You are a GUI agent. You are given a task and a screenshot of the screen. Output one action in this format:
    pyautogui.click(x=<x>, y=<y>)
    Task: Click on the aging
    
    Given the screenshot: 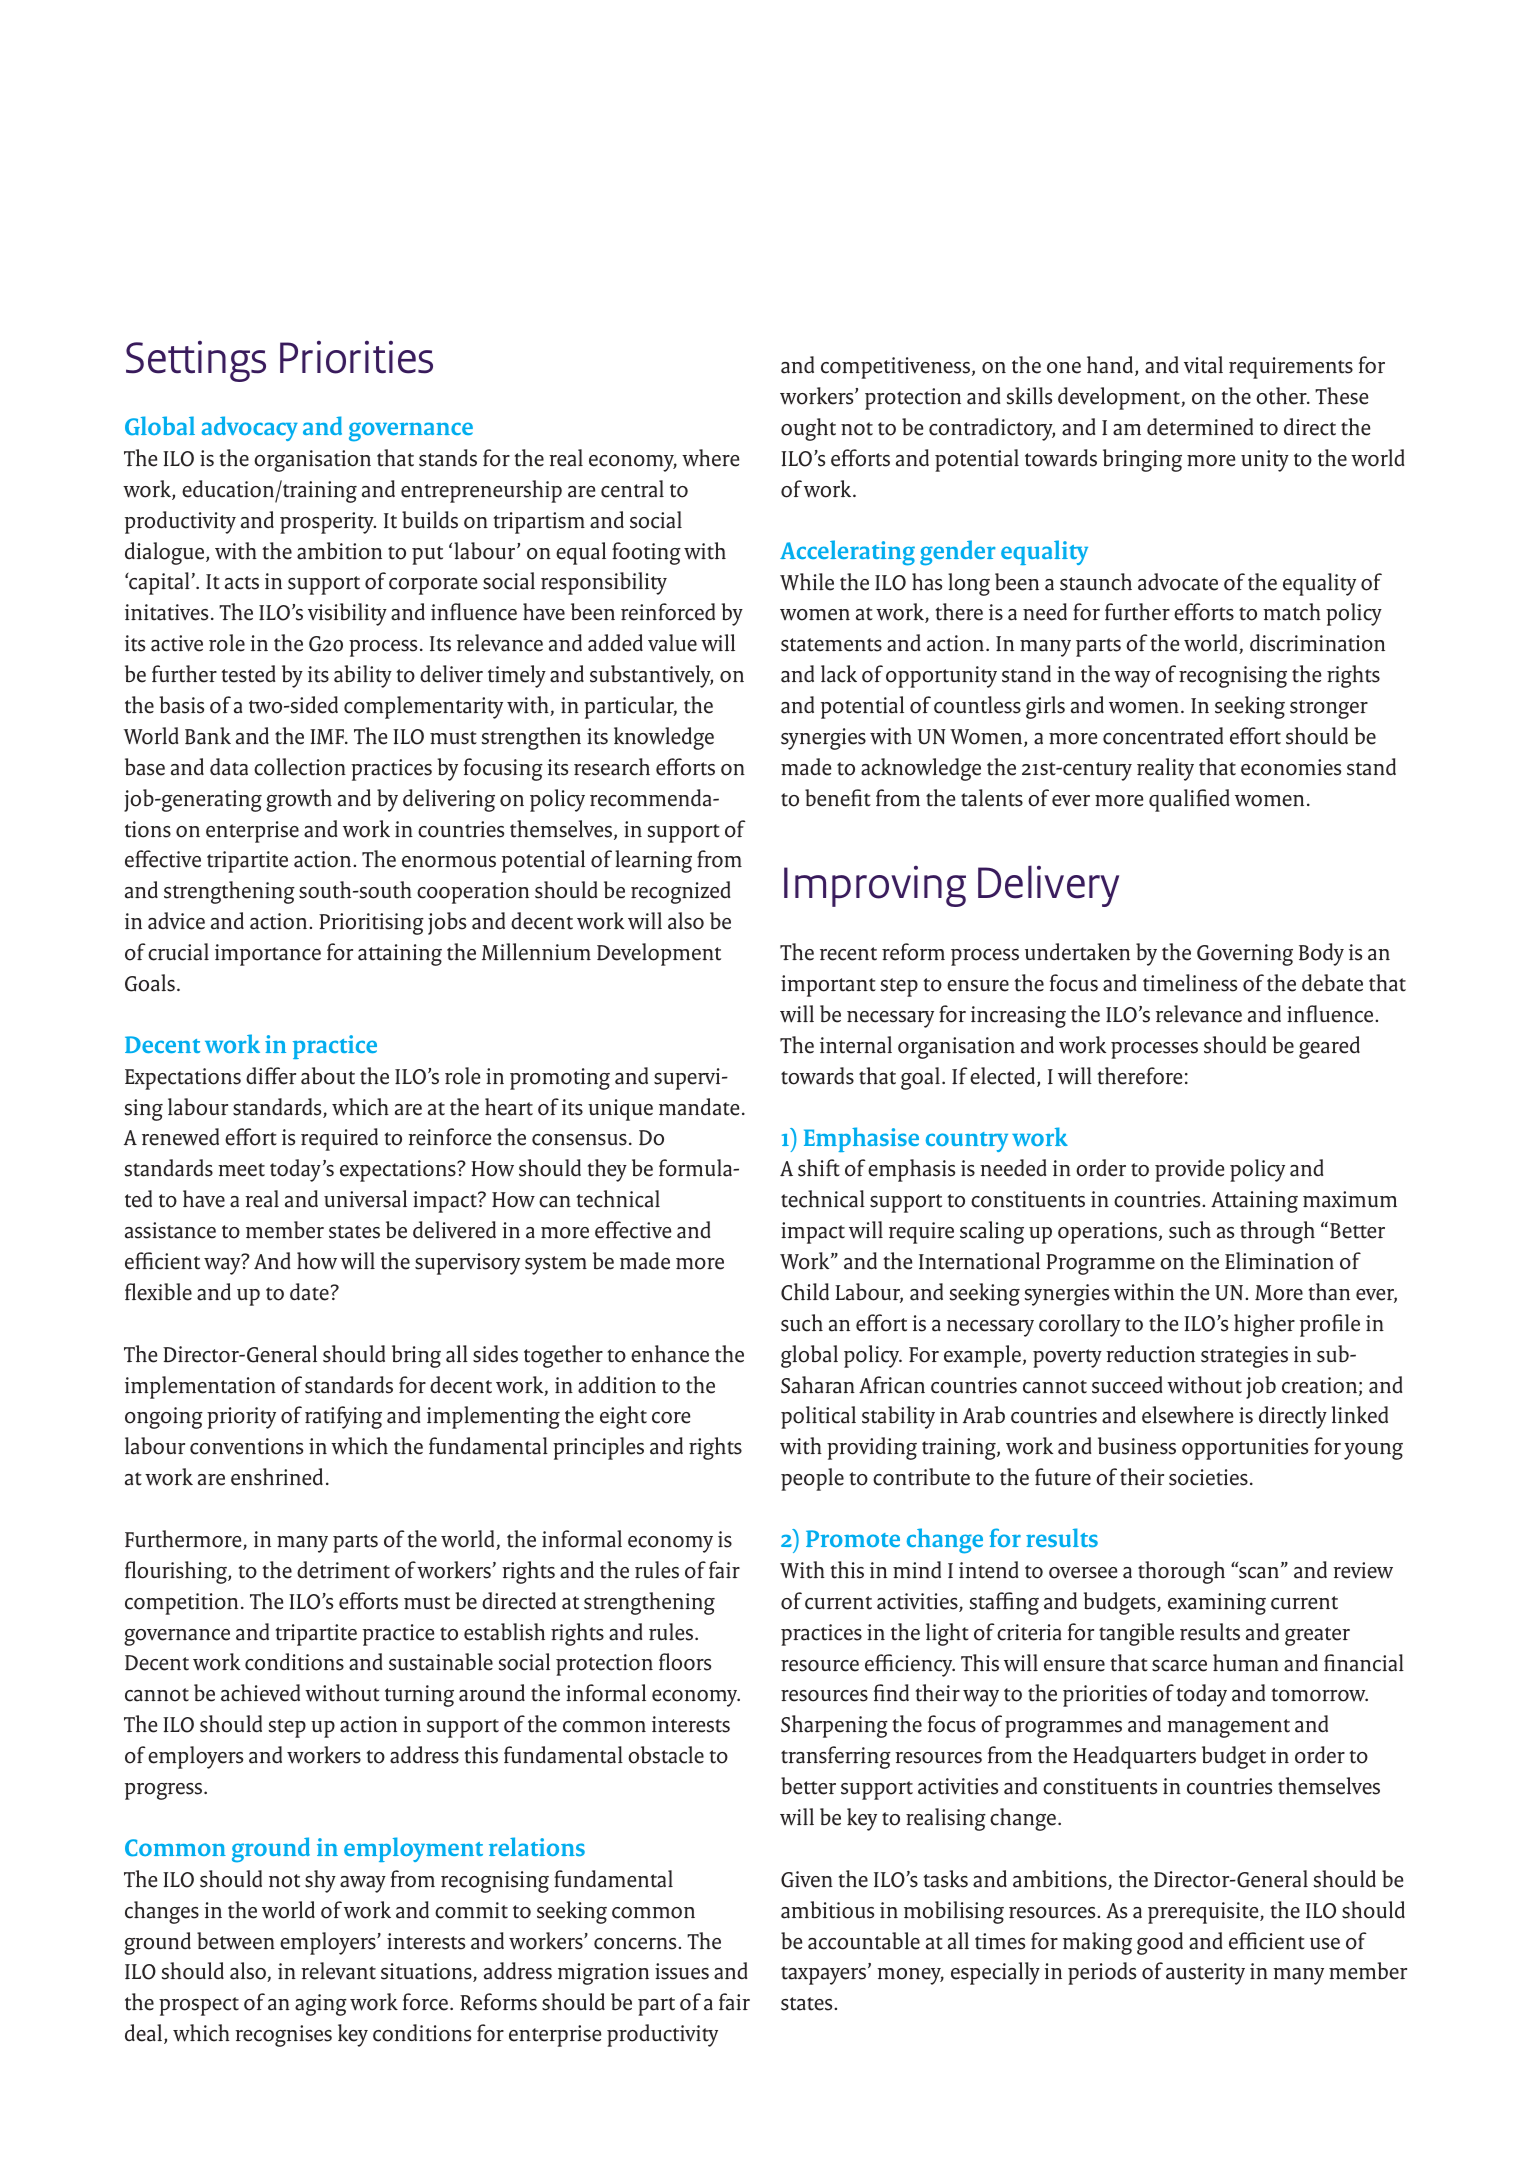 What is the action you would take?
    pyautogui.click(x=321, y=2005)
